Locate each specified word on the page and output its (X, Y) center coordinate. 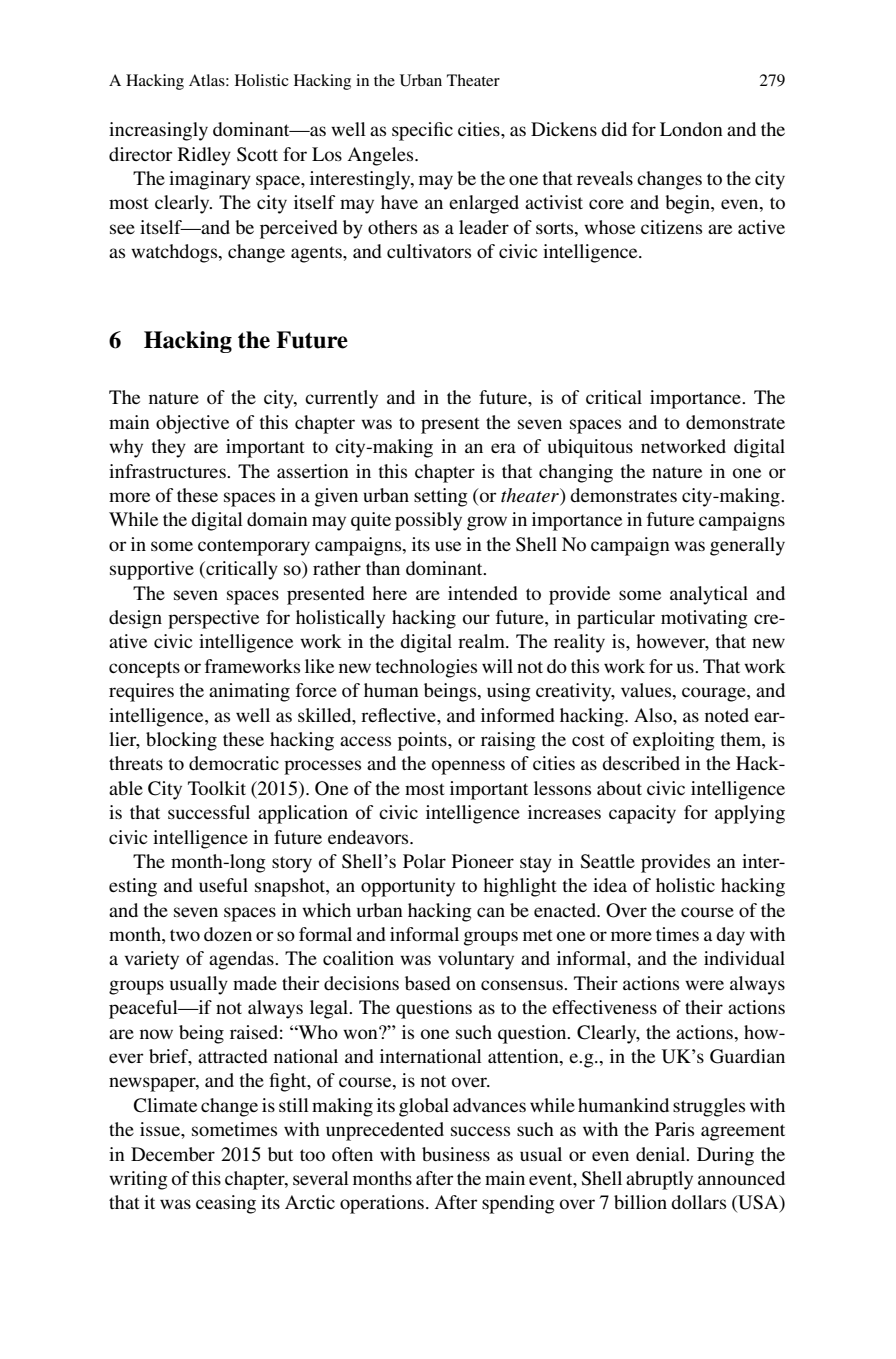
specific (422, 131)
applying (750, 814)
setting (441, 497)
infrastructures (168, 471)
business (456, 1154)
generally (747, 546)
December (173, 1154)
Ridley (204, 156)
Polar (424, 861)
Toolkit (217, 788)
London (691, 129)
